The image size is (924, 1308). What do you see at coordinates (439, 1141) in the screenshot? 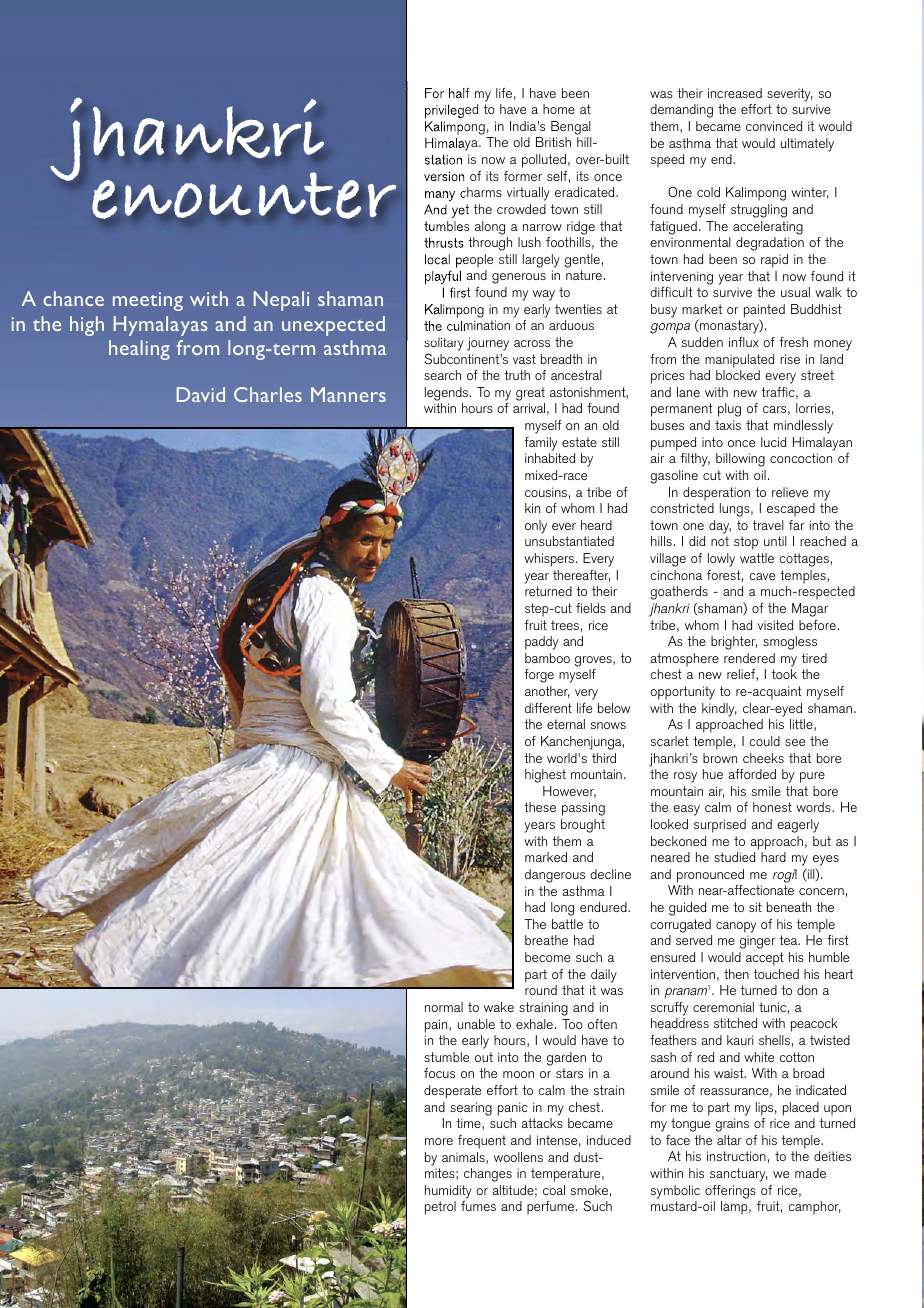
I see `more` at bounding box center [439, 1141].
